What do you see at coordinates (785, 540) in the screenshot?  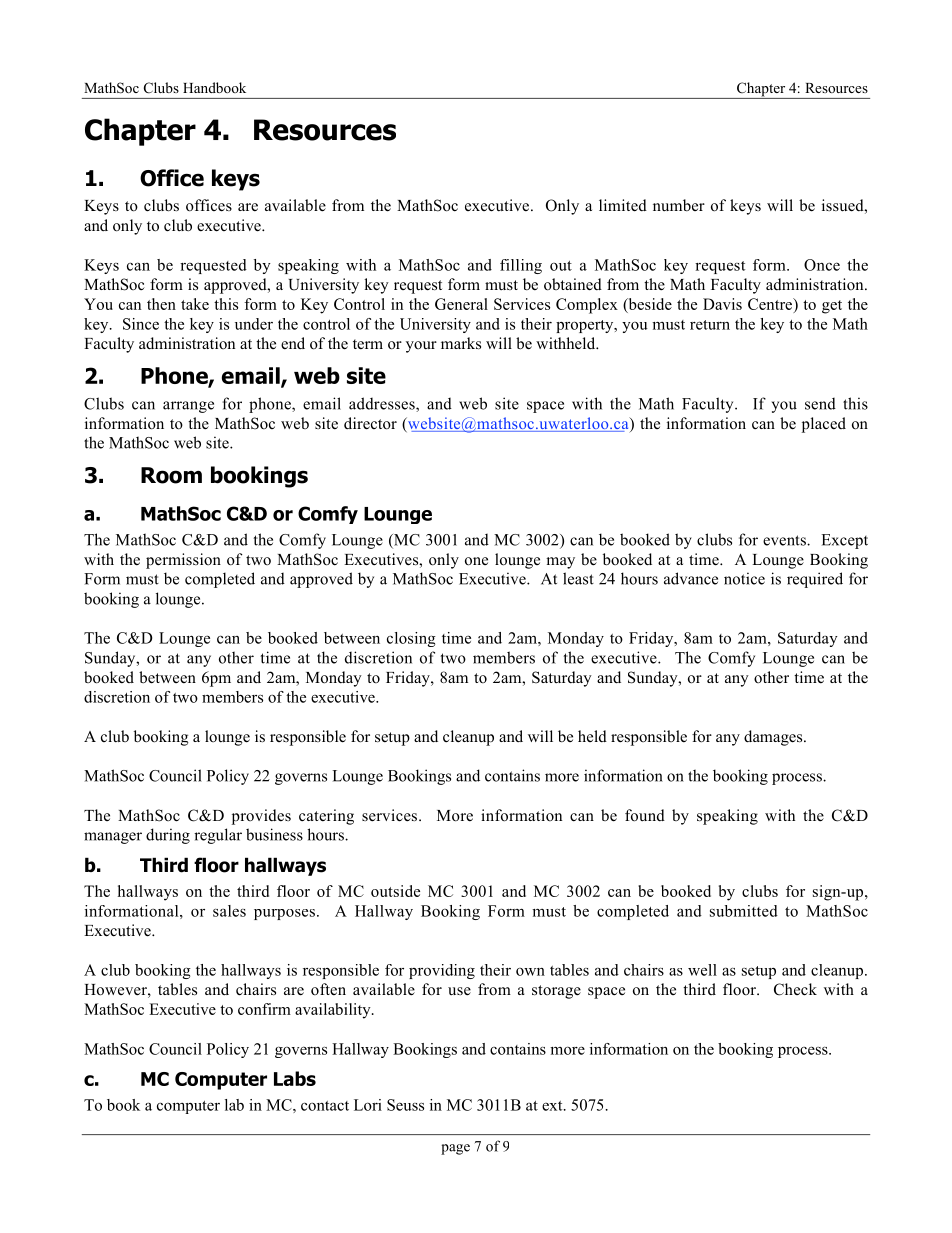 I see `events` at bounding box center [785, 540].
